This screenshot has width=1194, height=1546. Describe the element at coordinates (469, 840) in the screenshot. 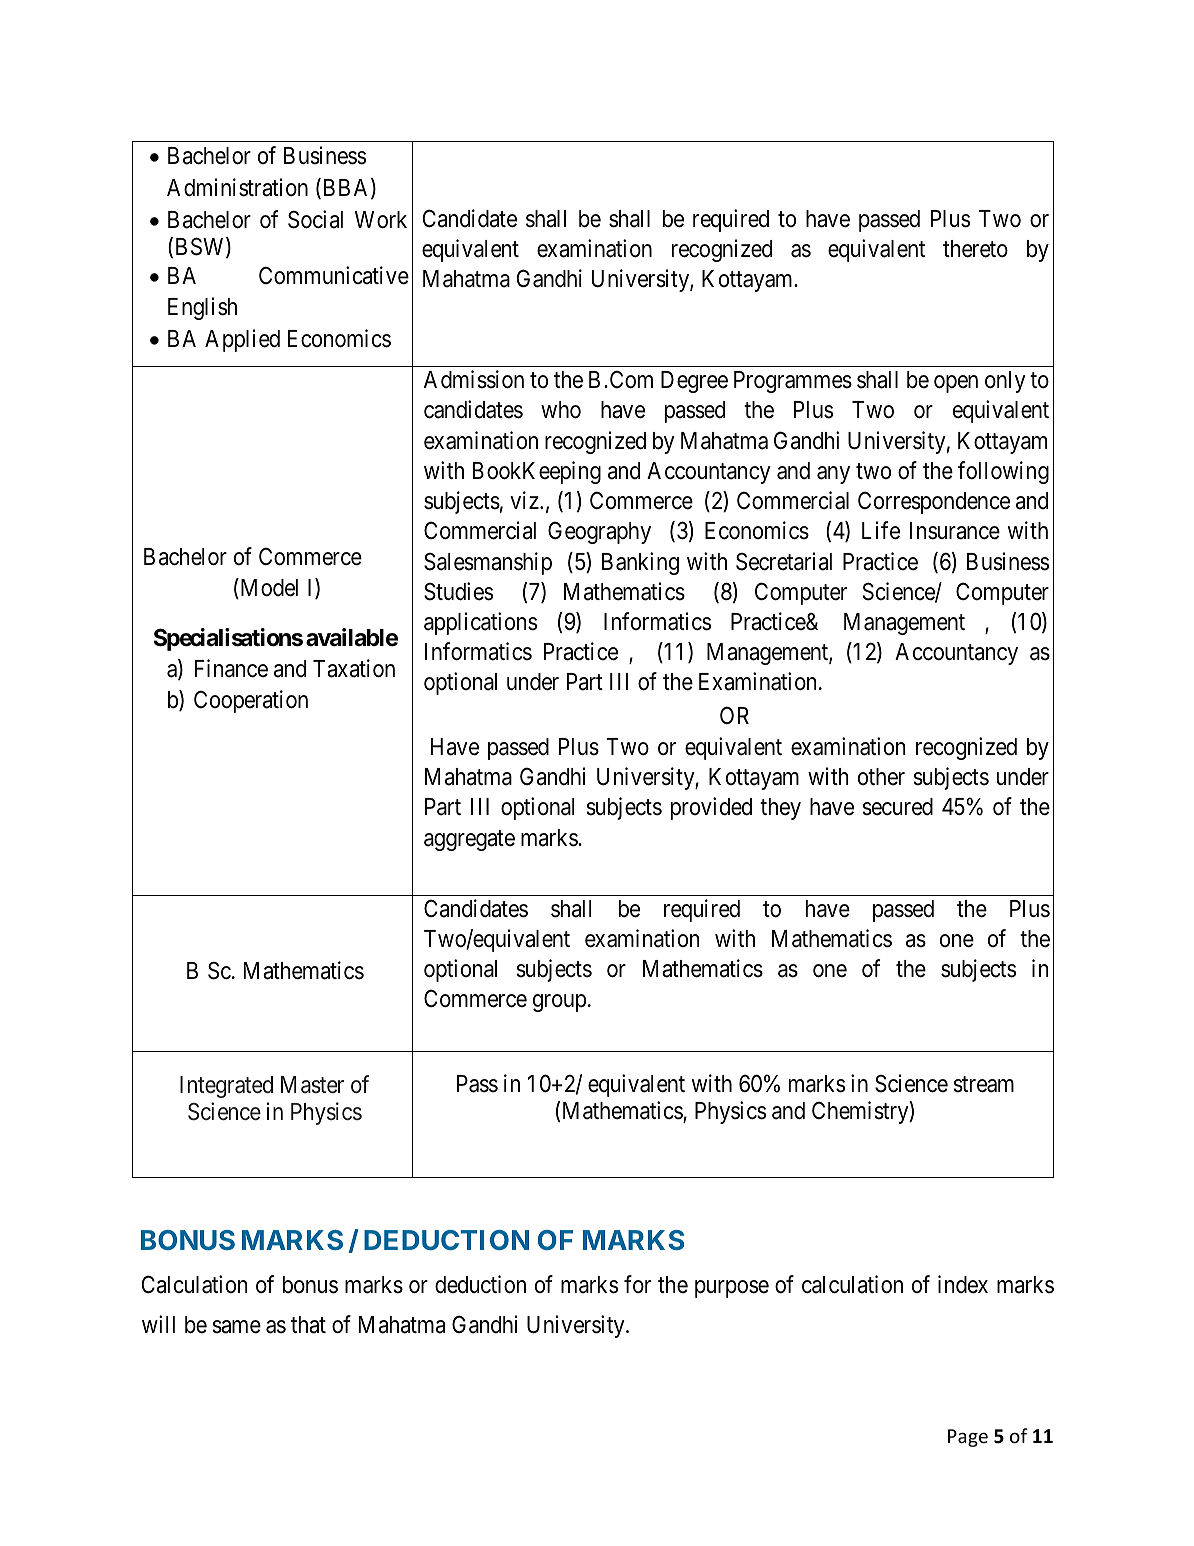

I see `aggregate` at that location.
